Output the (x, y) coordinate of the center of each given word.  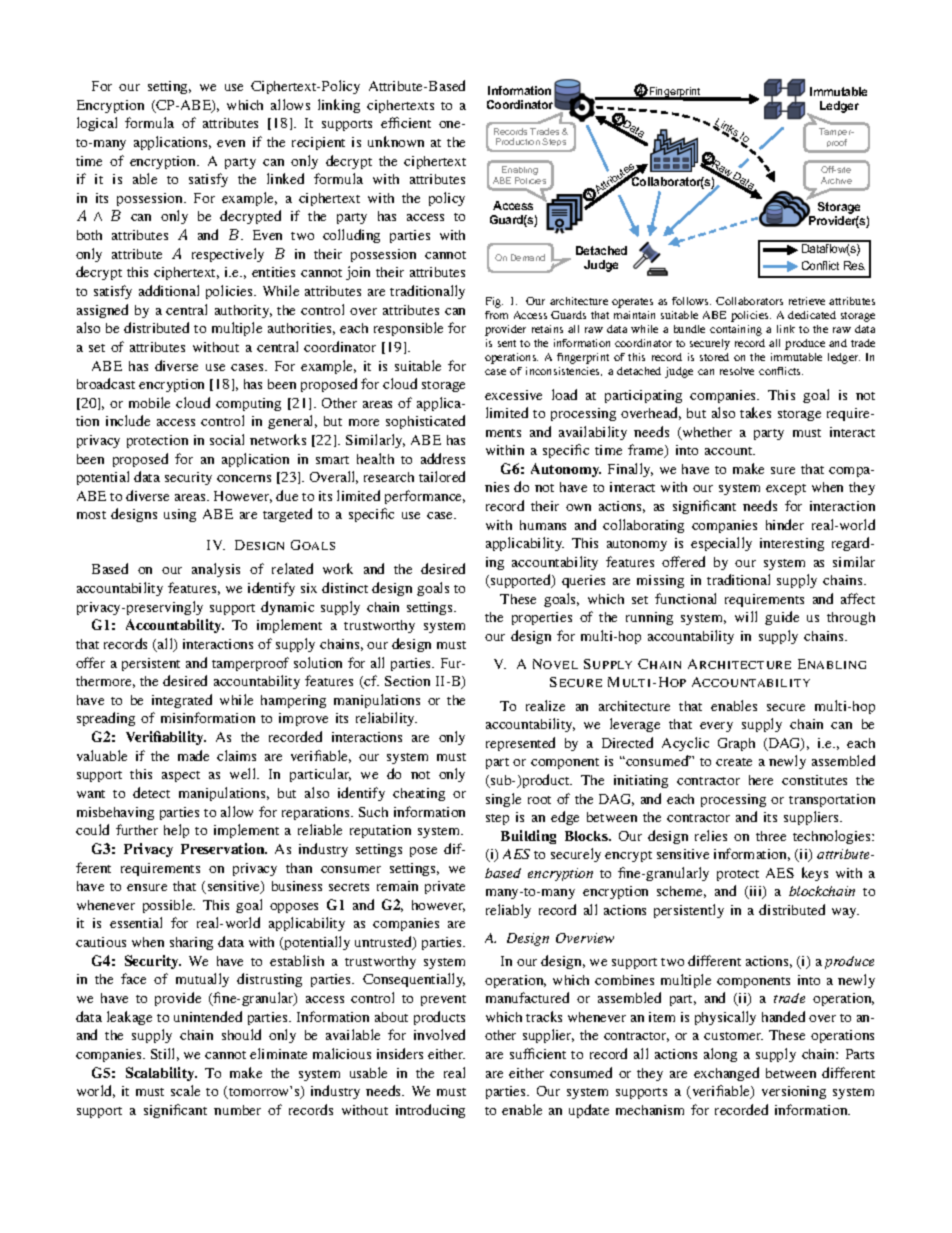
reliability (386, 719)
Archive (836, 180)
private (445, 887)
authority (243, 311)
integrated (182, 701)
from (496, 315)
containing (736, 330)
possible (169, 906)
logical (97, 124)
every (716, 727)
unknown (396, 141)
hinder (785, 524)
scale (185, 1090)
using (180, 515)
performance (425, 497)
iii (755, 892)
